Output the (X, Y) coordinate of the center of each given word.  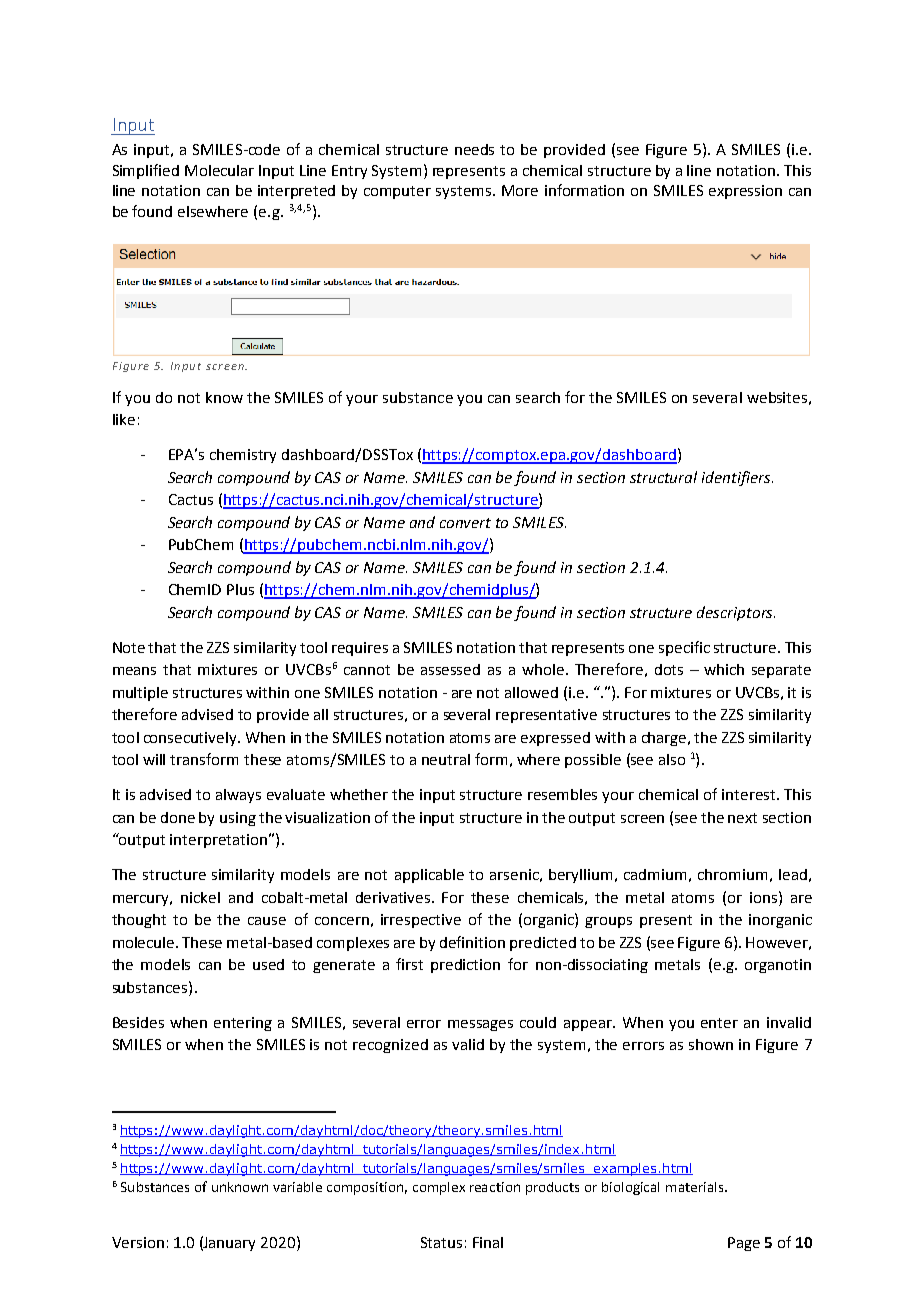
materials (696, 1187)
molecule (145, 942)
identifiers (737, 478)
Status (441, 1242)
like (124, 419)
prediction (465, 966)
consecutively (191, 739)
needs (474, 149)
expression (745, 192)
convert (465, 523)
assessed (450, 669)
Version (138, 1242)
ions (763, 897)
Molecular (219, 170)
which (724, 669)
